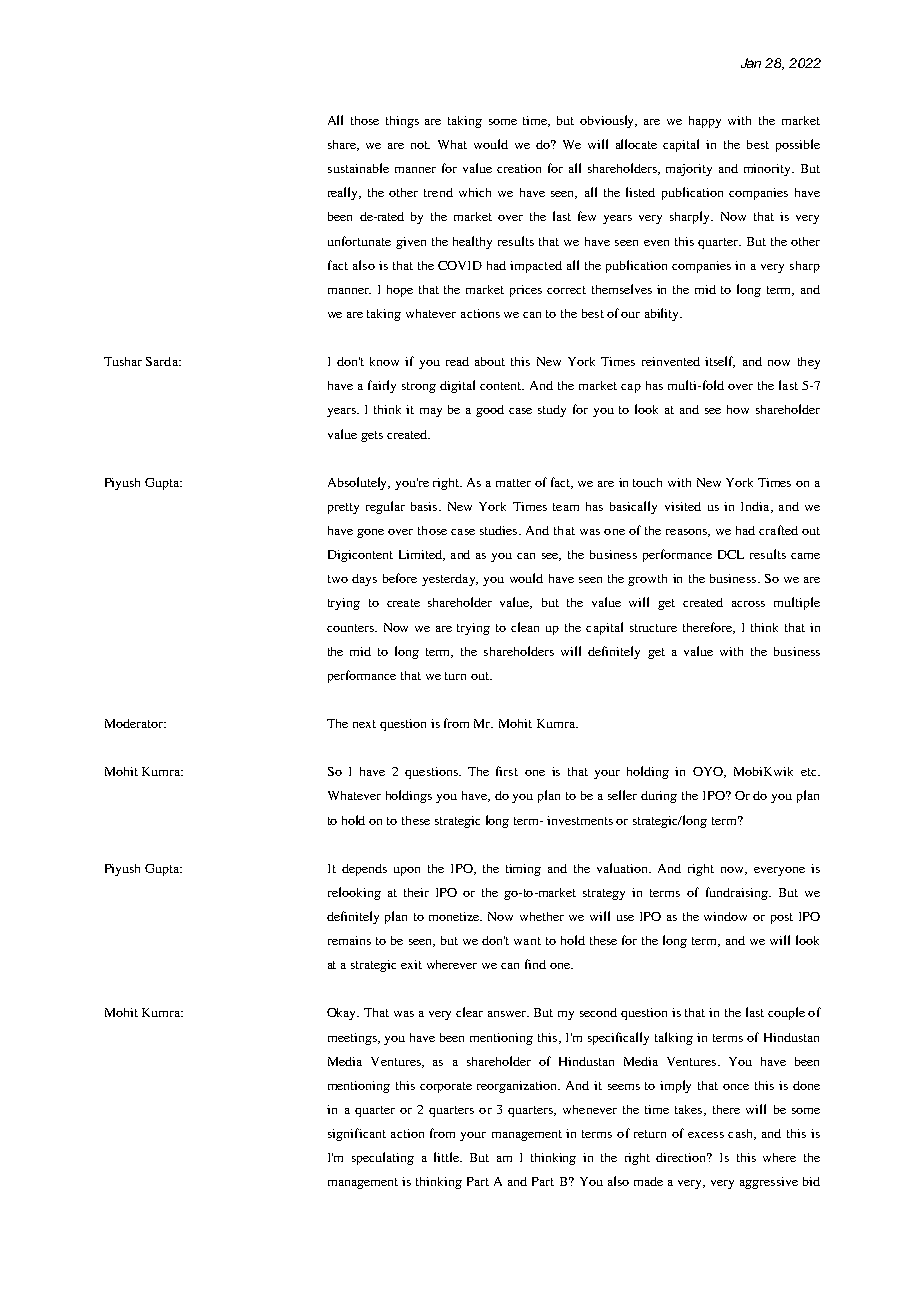  I want to click on speculating, so click(383, 1158).
